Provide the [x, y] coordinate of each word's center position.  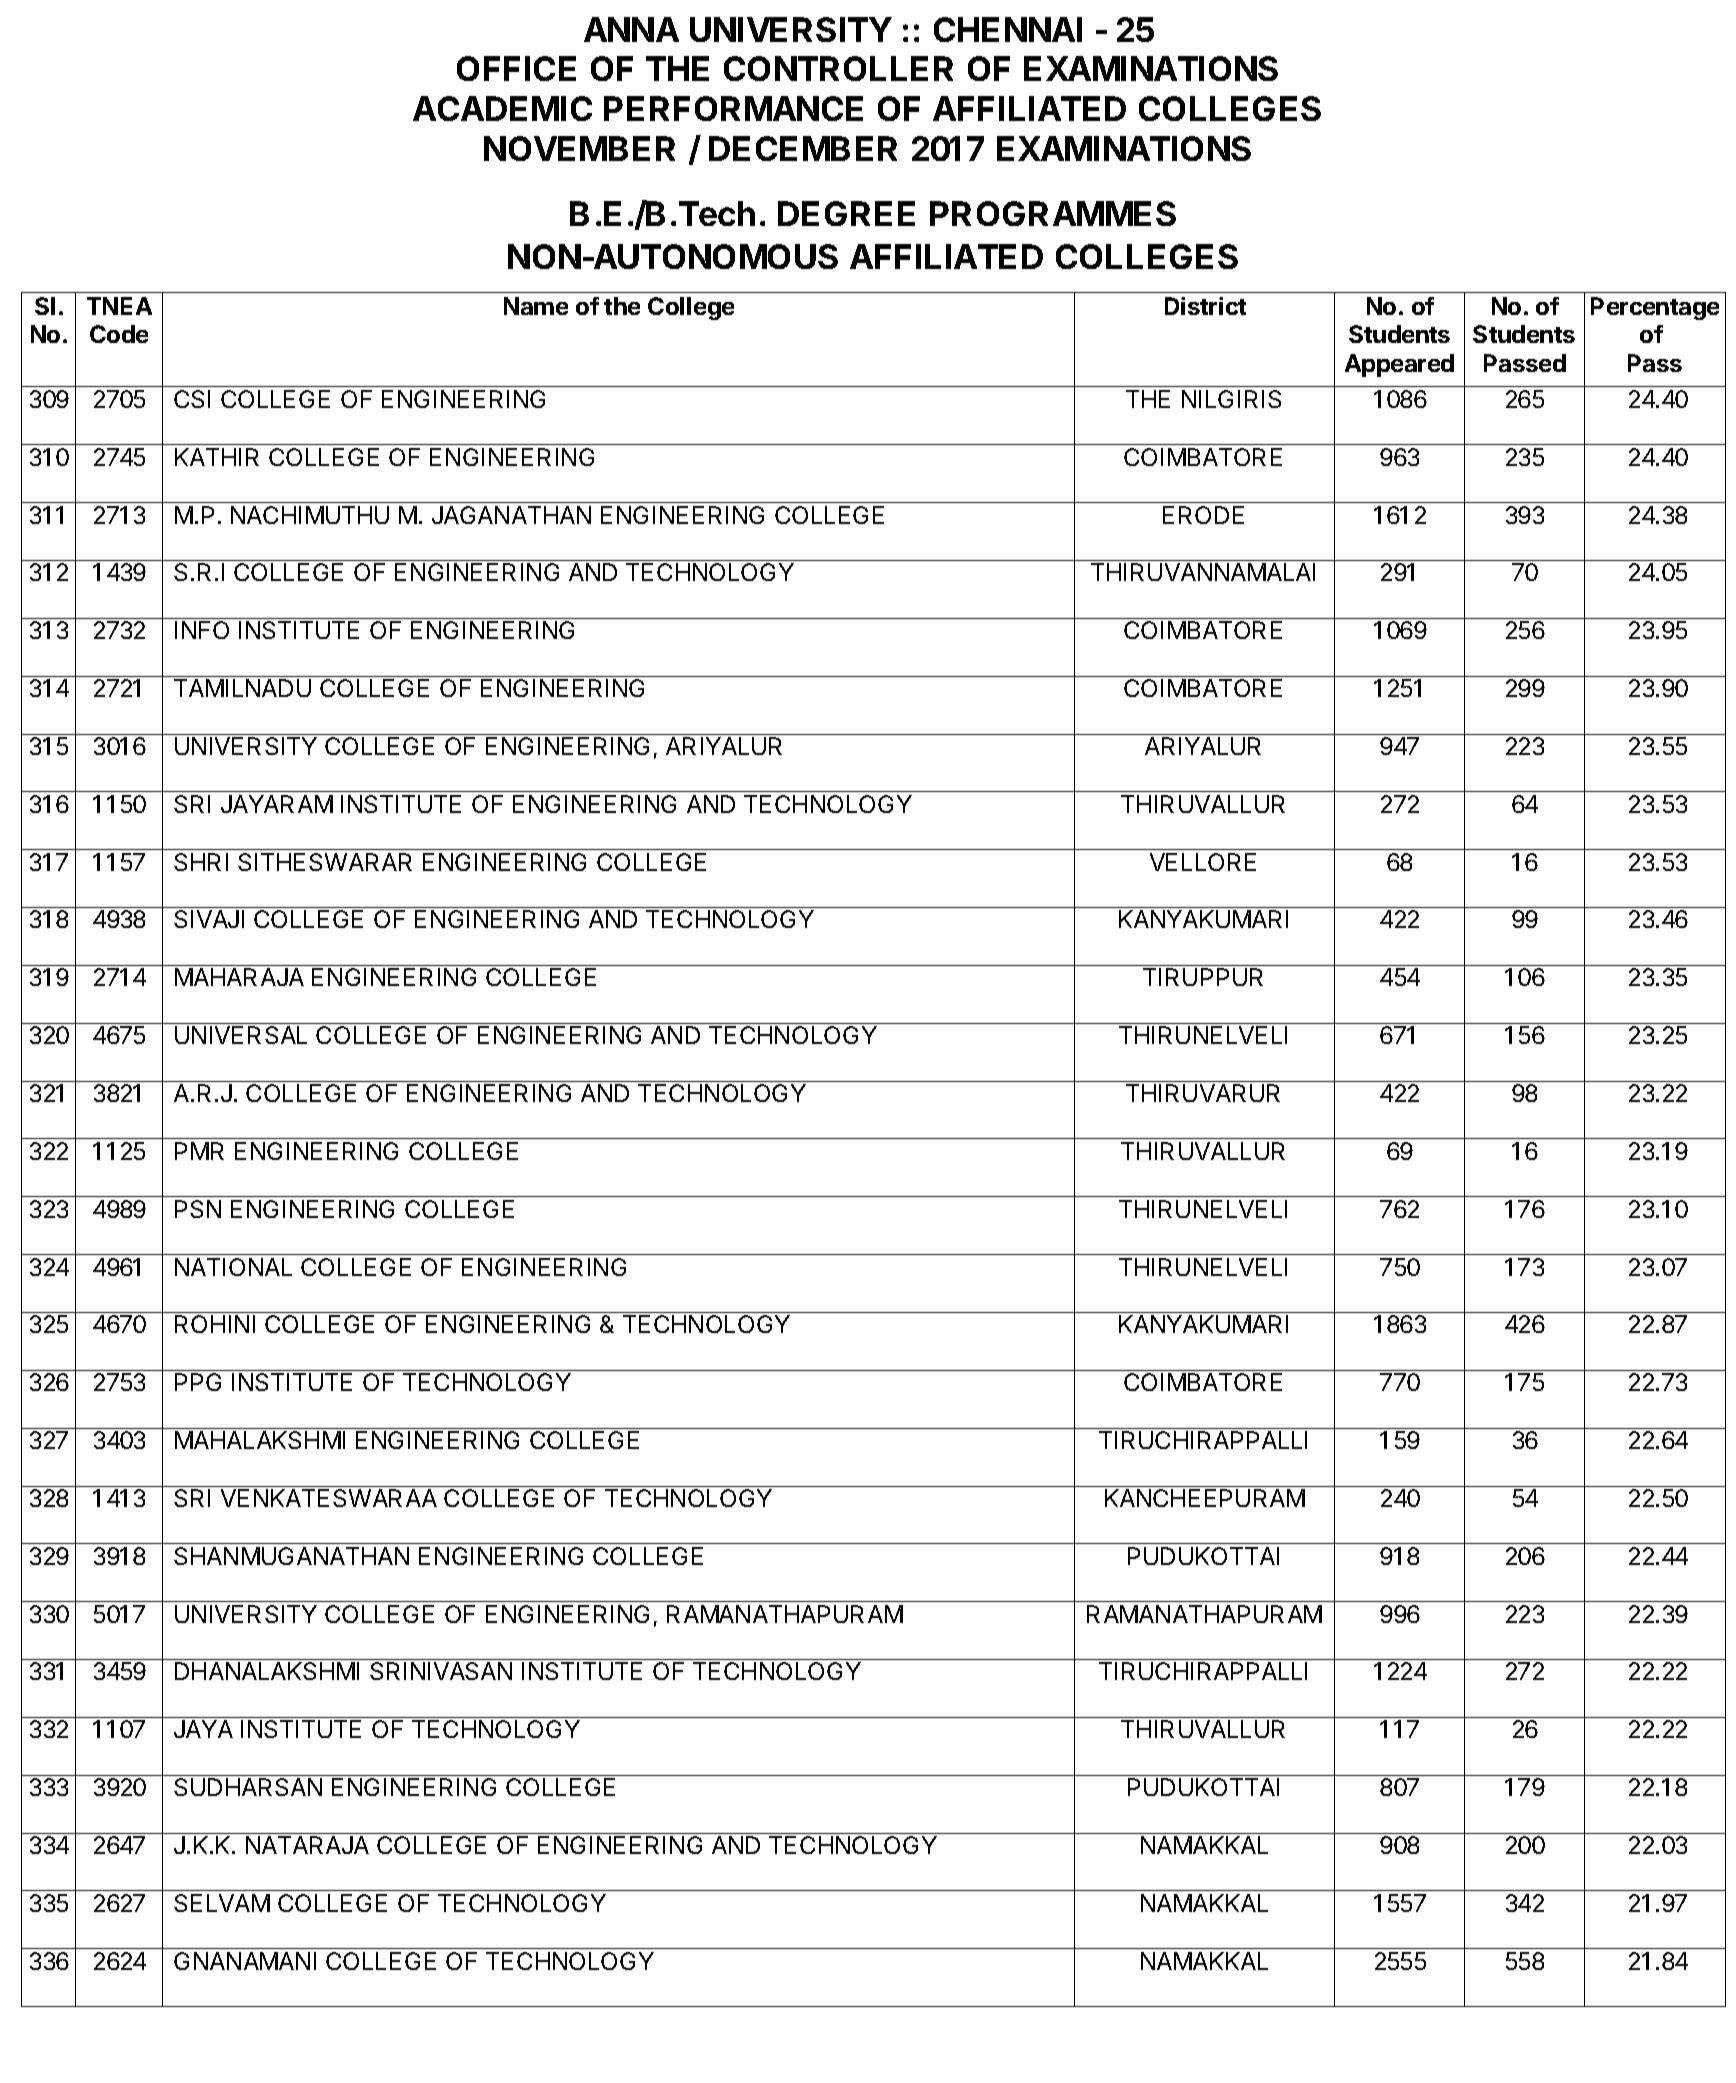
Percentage [1655, 308]
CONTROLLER [838, 68]
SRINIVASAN [441, 1671]
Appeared [1399, 365]
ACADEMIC [502, 108]
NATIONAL [233, 1267]
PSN [198, 1209]
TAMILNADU [242, 688]
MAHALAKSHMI [260, 1440]
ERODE [1203, 515]
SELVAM [222, 1903]
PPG [198, 1382]
